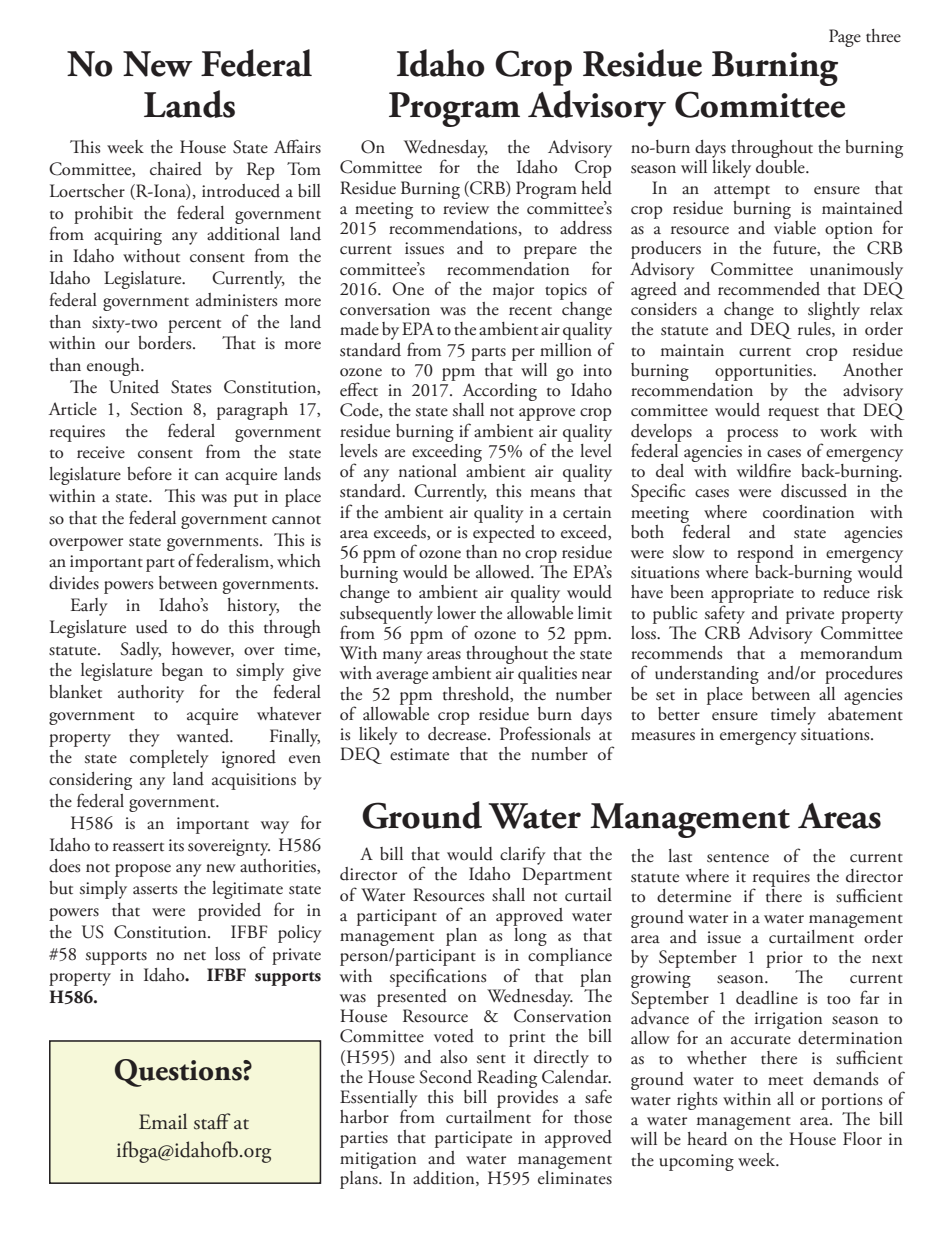 This screenshot has height=1233, width=952. I want to click on chaired, so click(176, 169).
